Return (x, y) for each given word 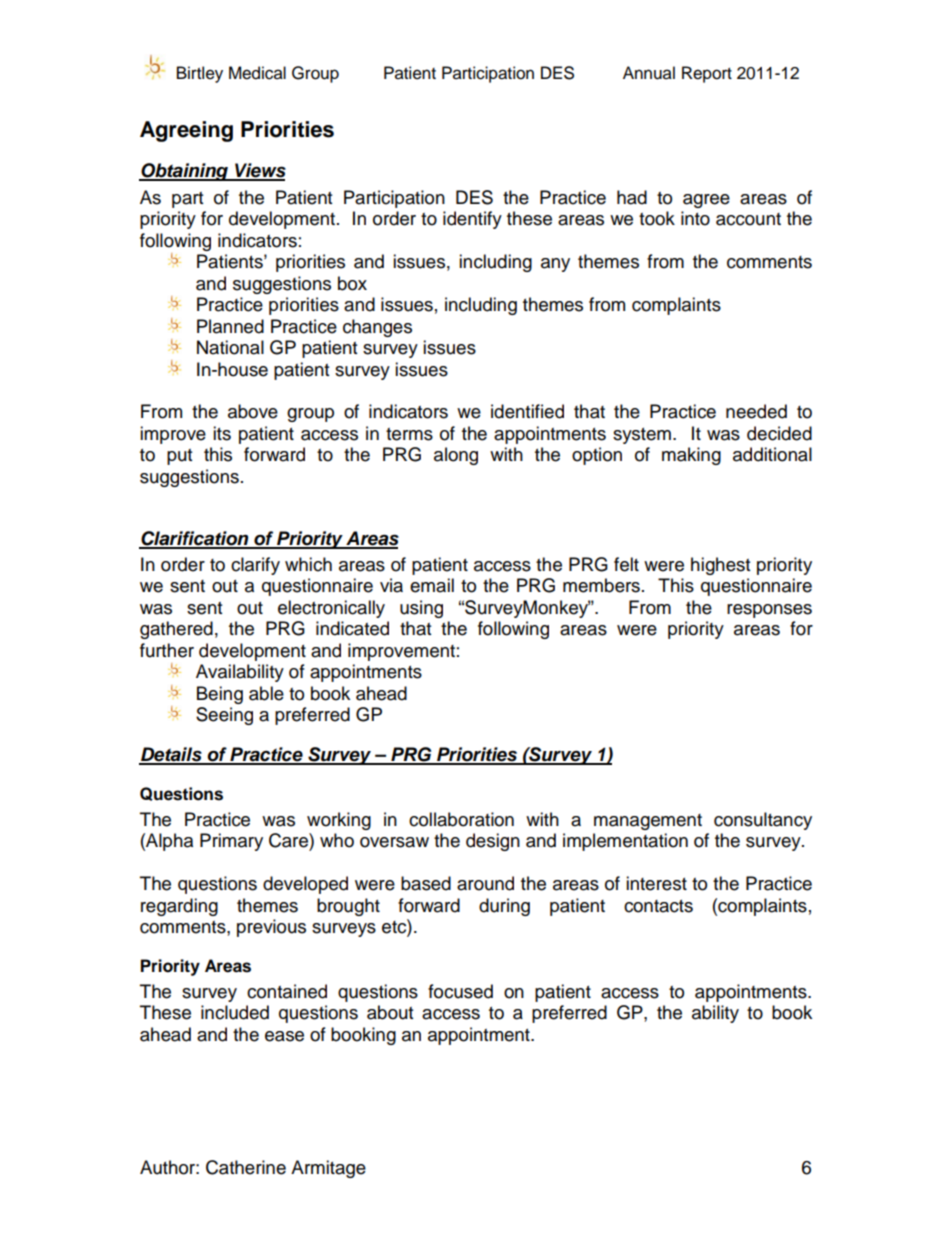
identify (472, 220)
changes (377, 328)
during (504, 907)
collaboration (461, 819)
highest (720, 566)
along (456, 456)
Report (707, 74)
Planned (230, 326)
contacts (658, 906)
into (695, 218)
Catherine (246, 1167)
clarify (255, 566)
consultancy (763, 821)
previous (271, 928)
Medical (257, 73)
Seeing (224, 716)
